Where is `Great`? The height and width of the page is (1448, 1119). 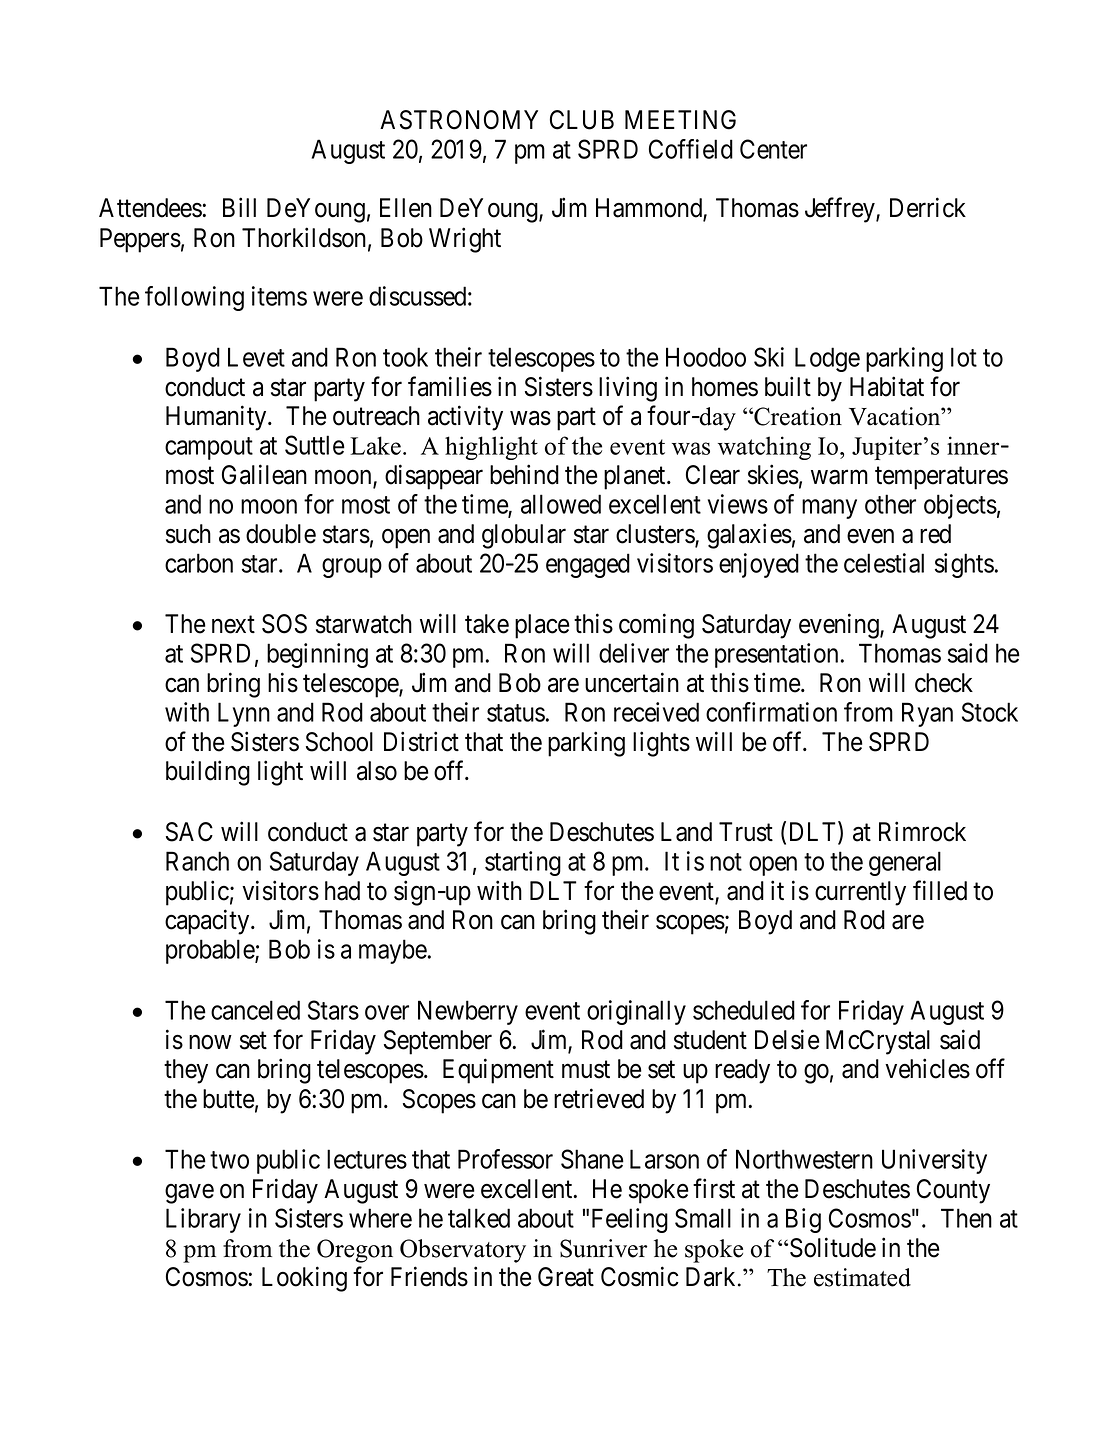 Great is located at coordinates (566, 1277).
